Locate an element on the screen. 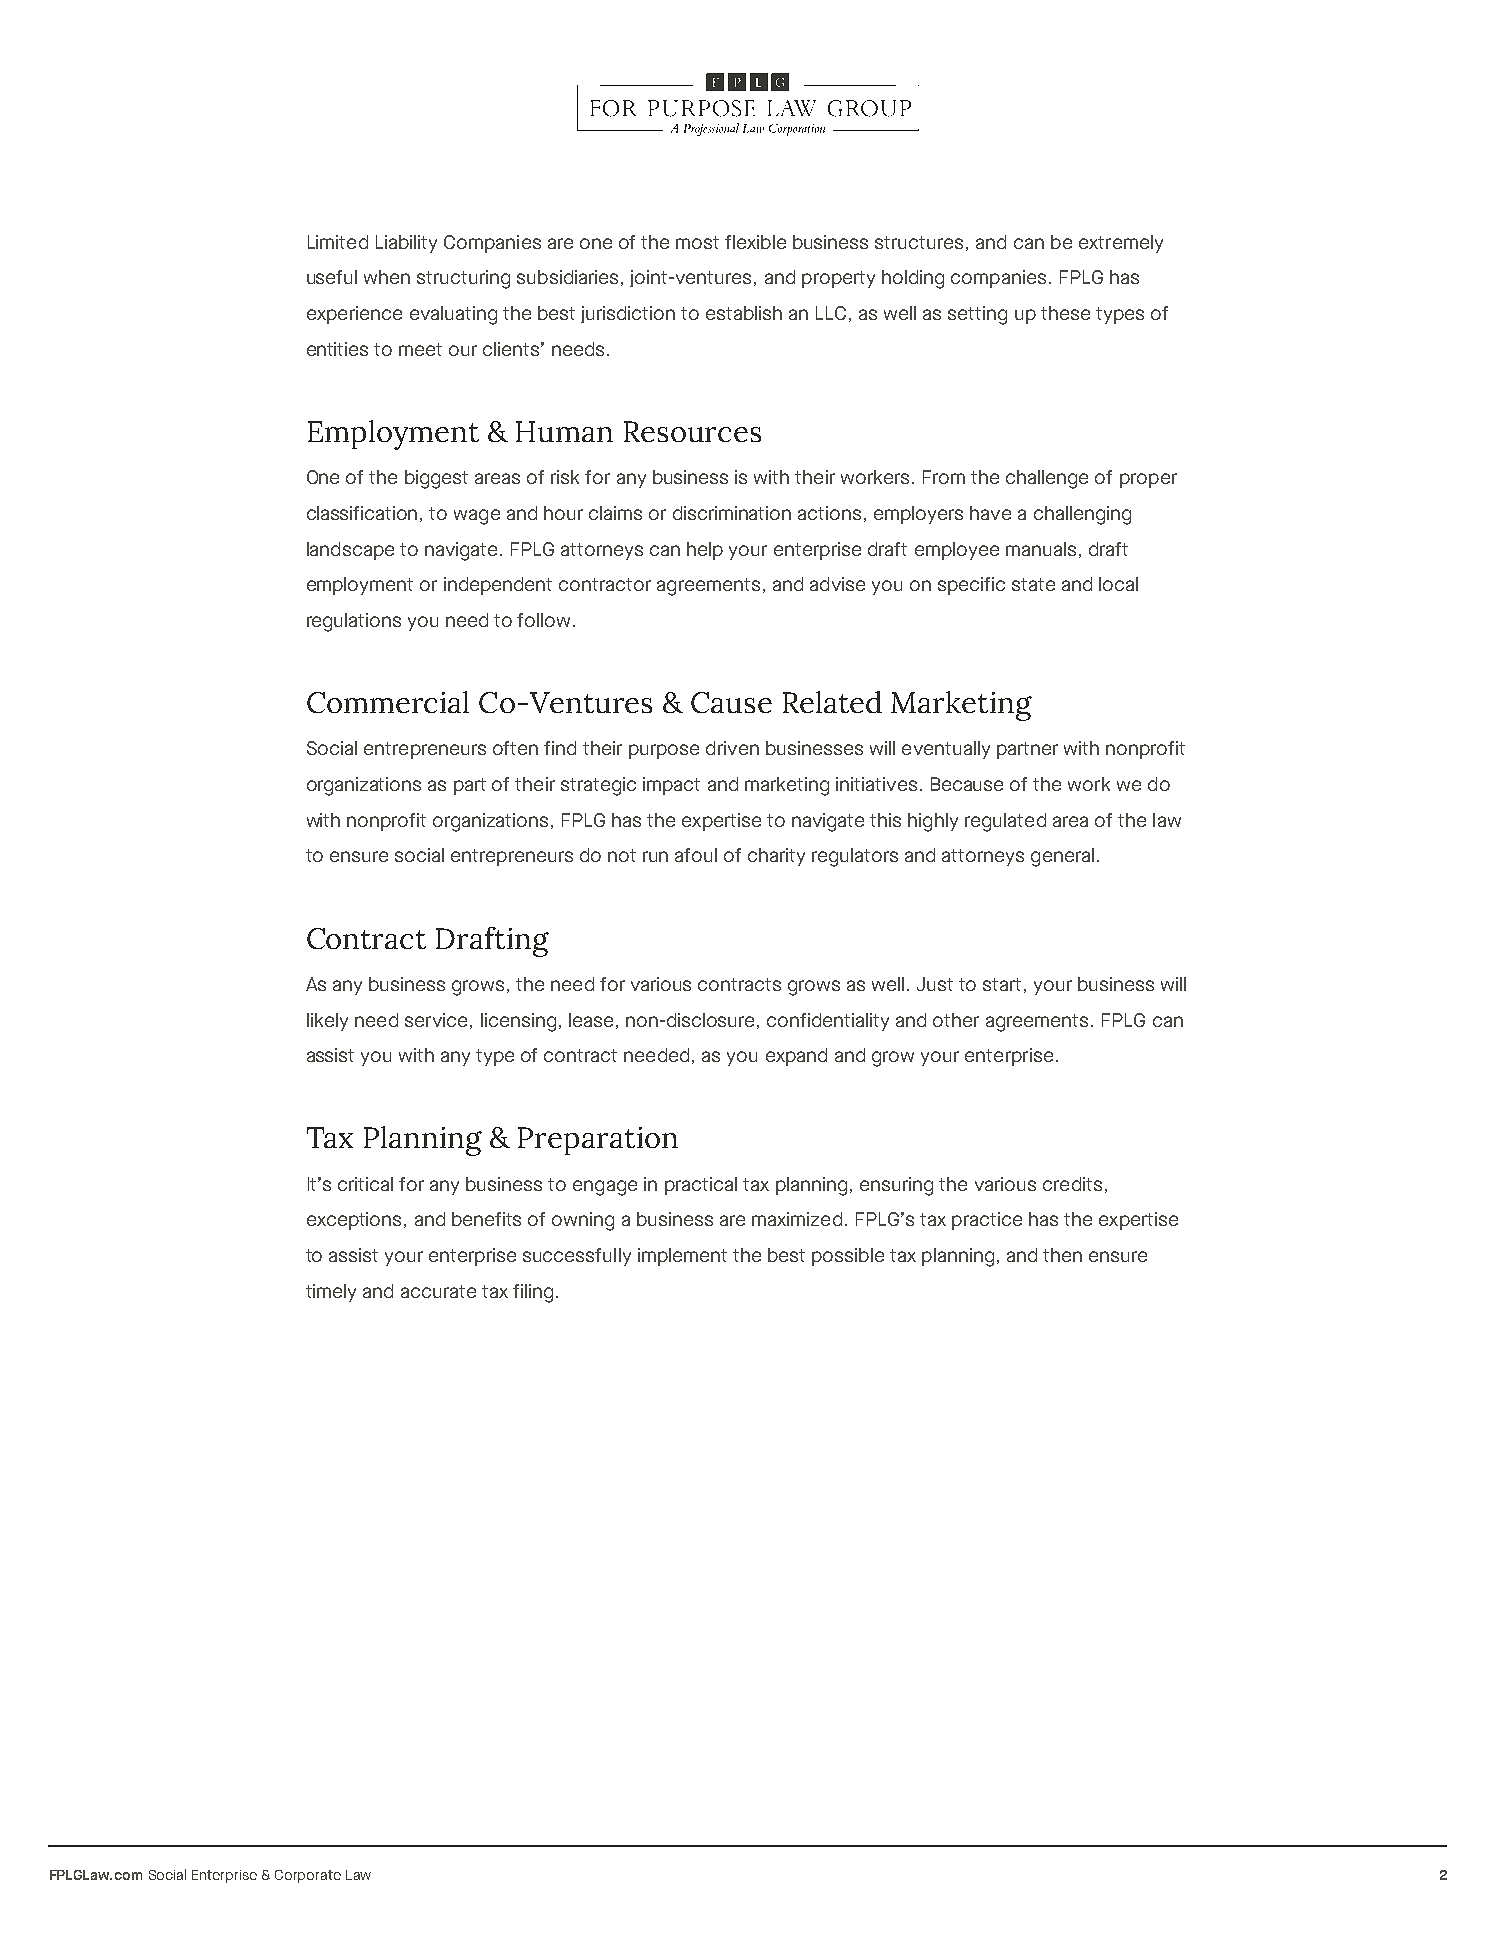 The height and width of the screenshot is (1936, 1496). start is located at coordinates (1002, 984).
